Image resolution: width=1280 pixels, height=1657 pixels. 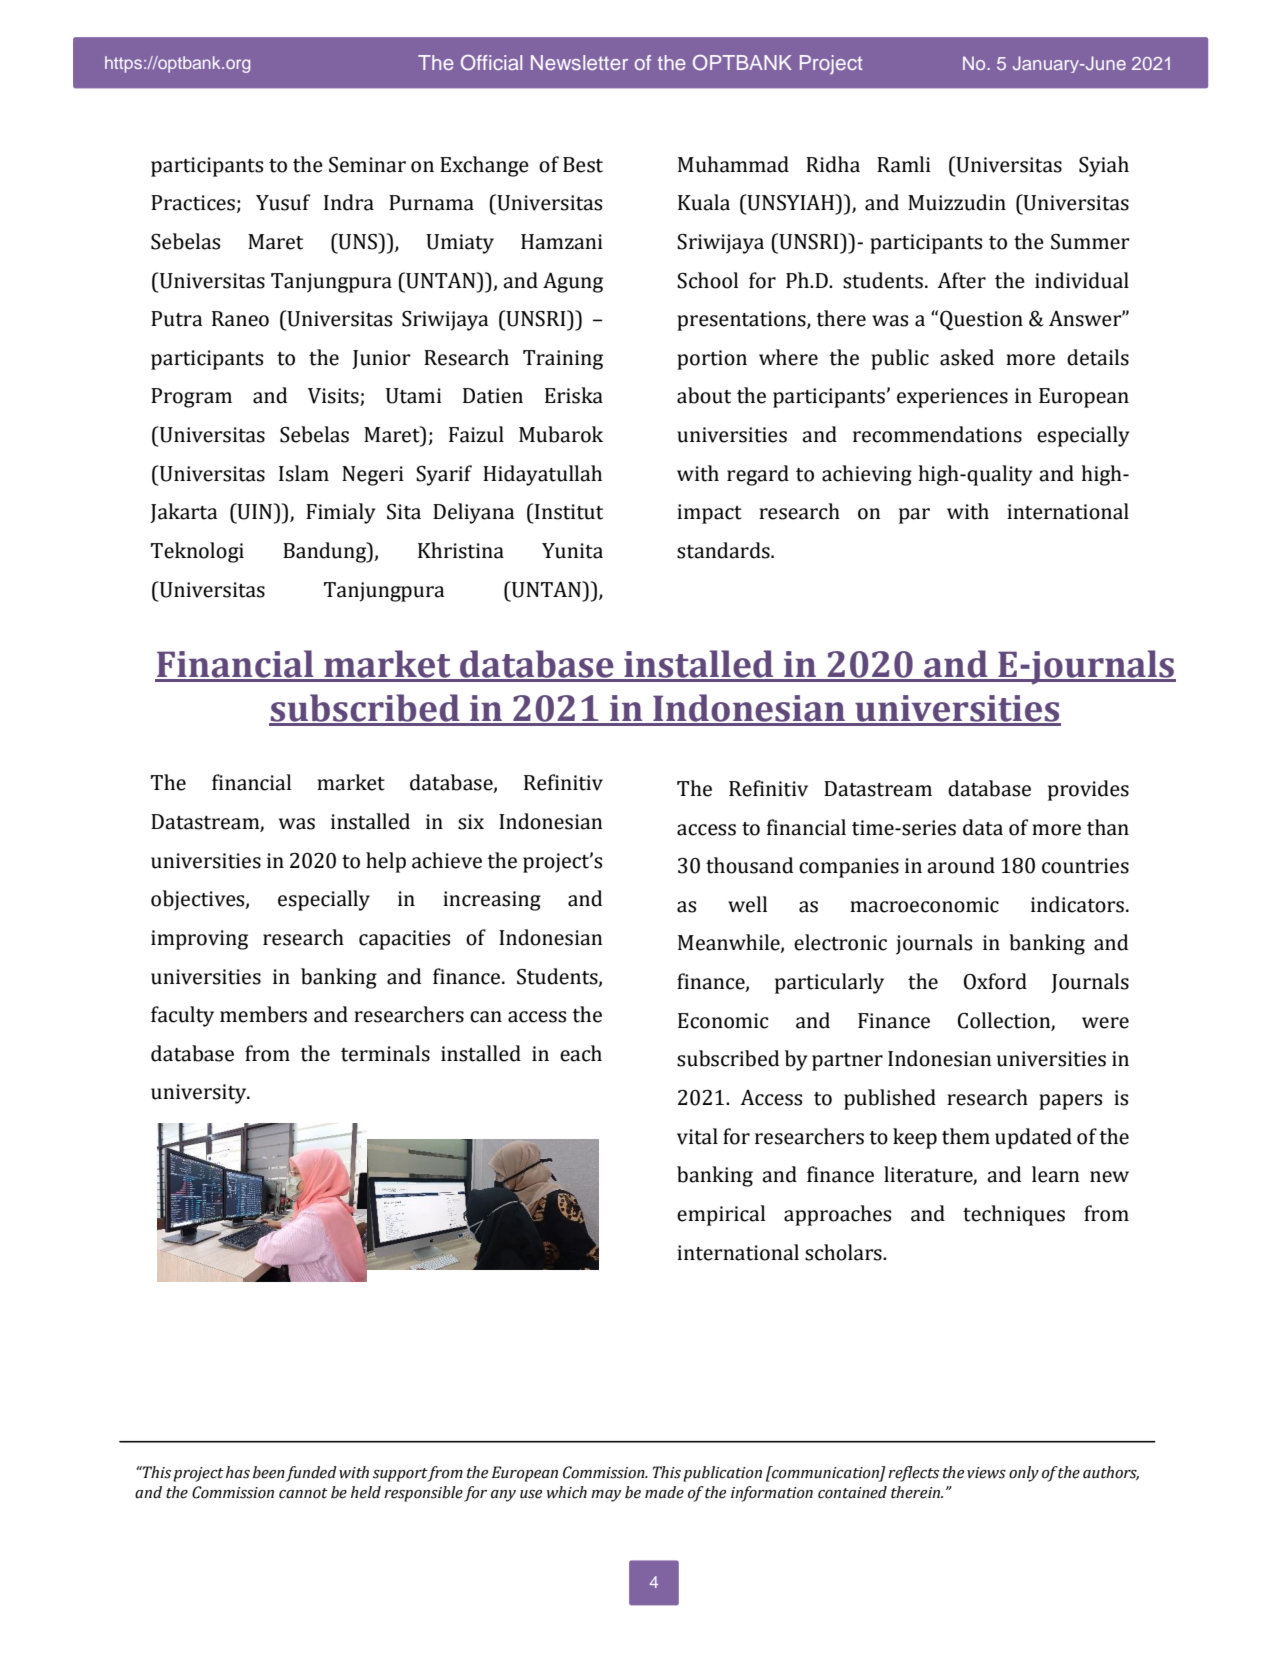 What do you see at coordinates (697, 1136) in the screenshot?
I see `vital` at bounding box center [697, 1136].
